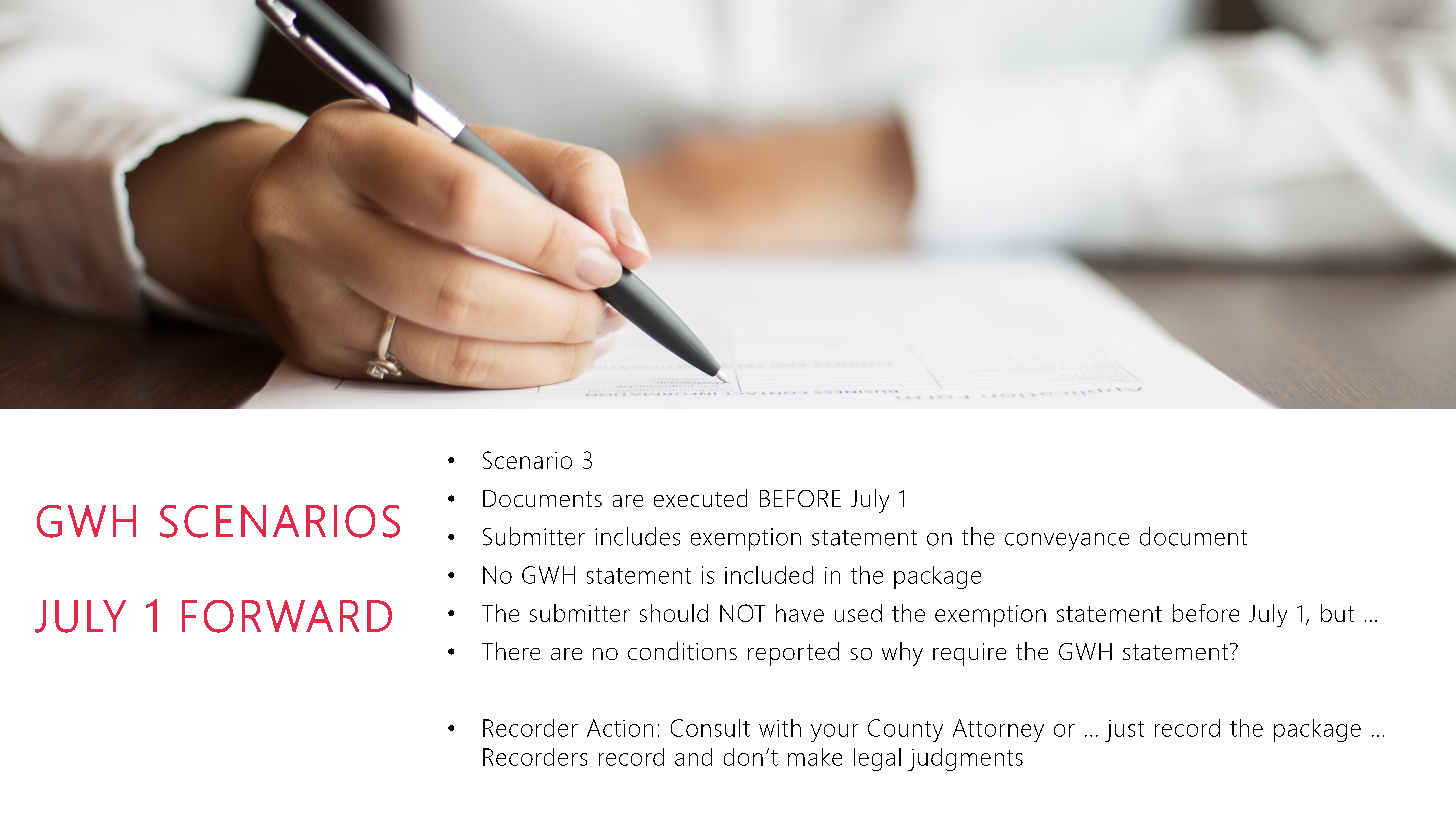 This screenshot has height=819, width=1456. Describe the element at coordinates (511, 651) in the screenshot. I see `There` at that location.
